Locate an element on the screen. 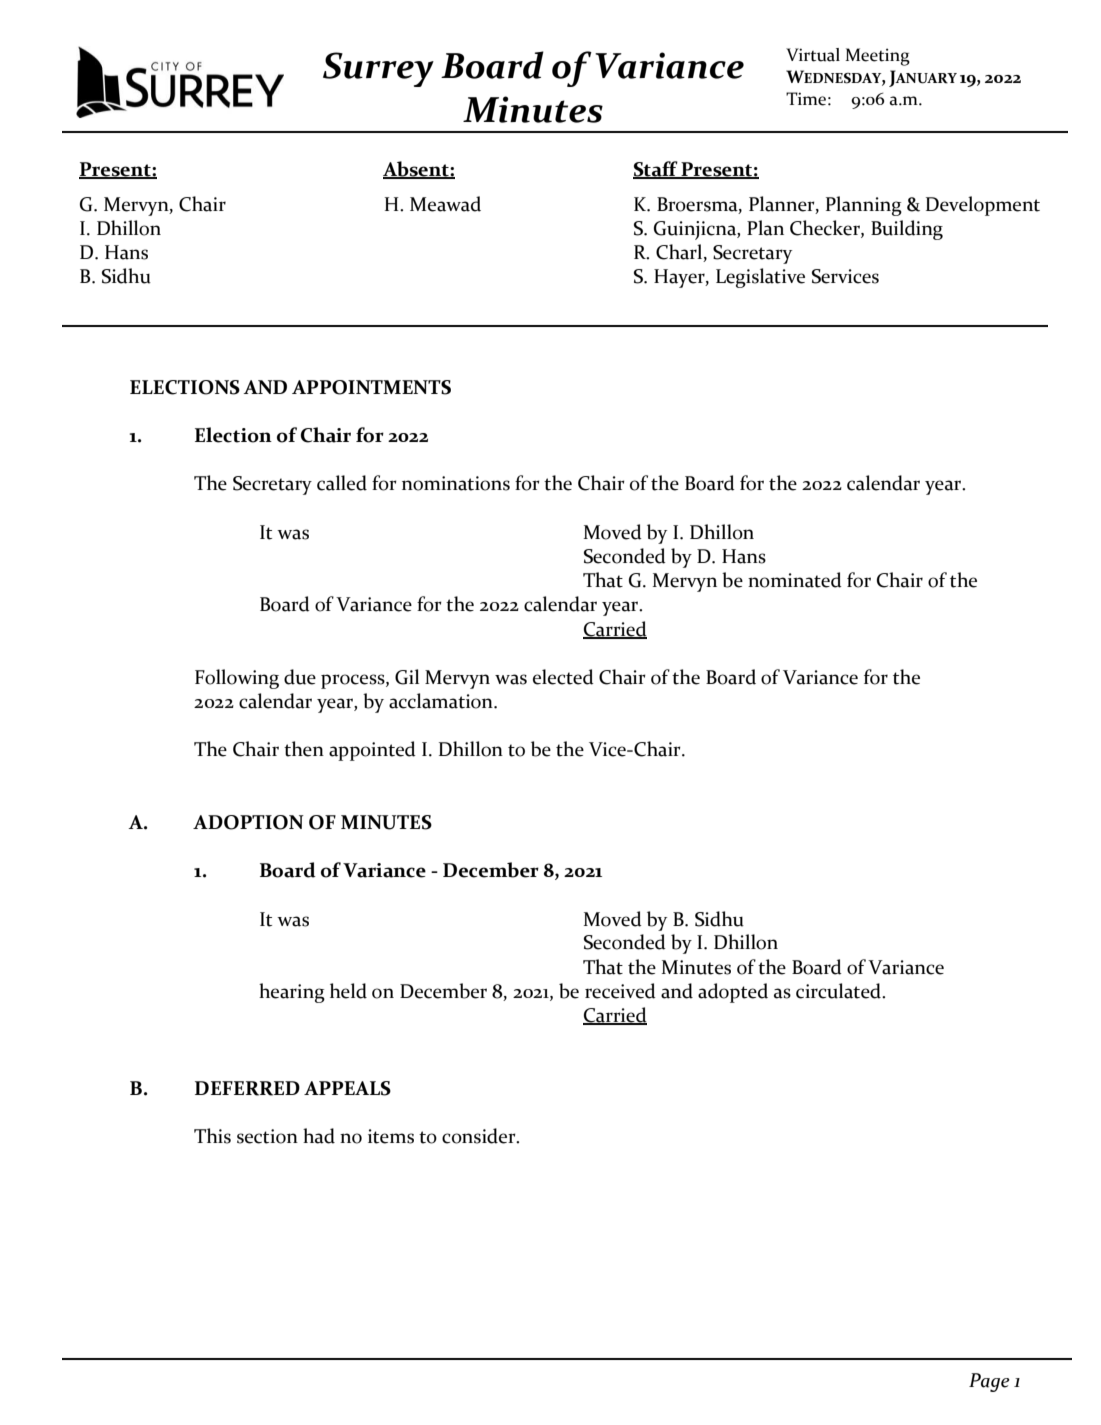 This screenshot has width=1101, height=1425. nominations is located at coordinates (456, 483).
